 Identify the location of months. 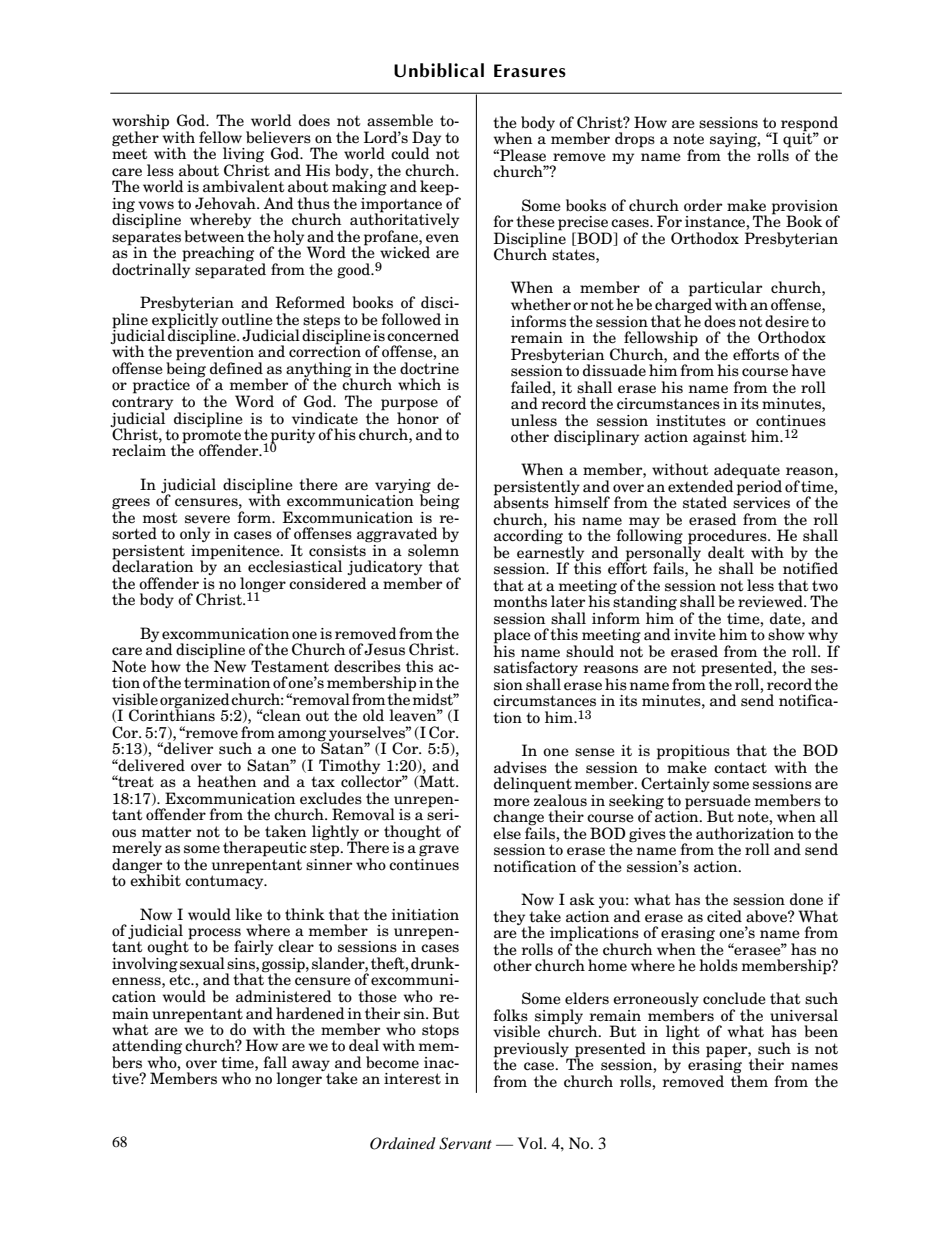
(520, 601).
